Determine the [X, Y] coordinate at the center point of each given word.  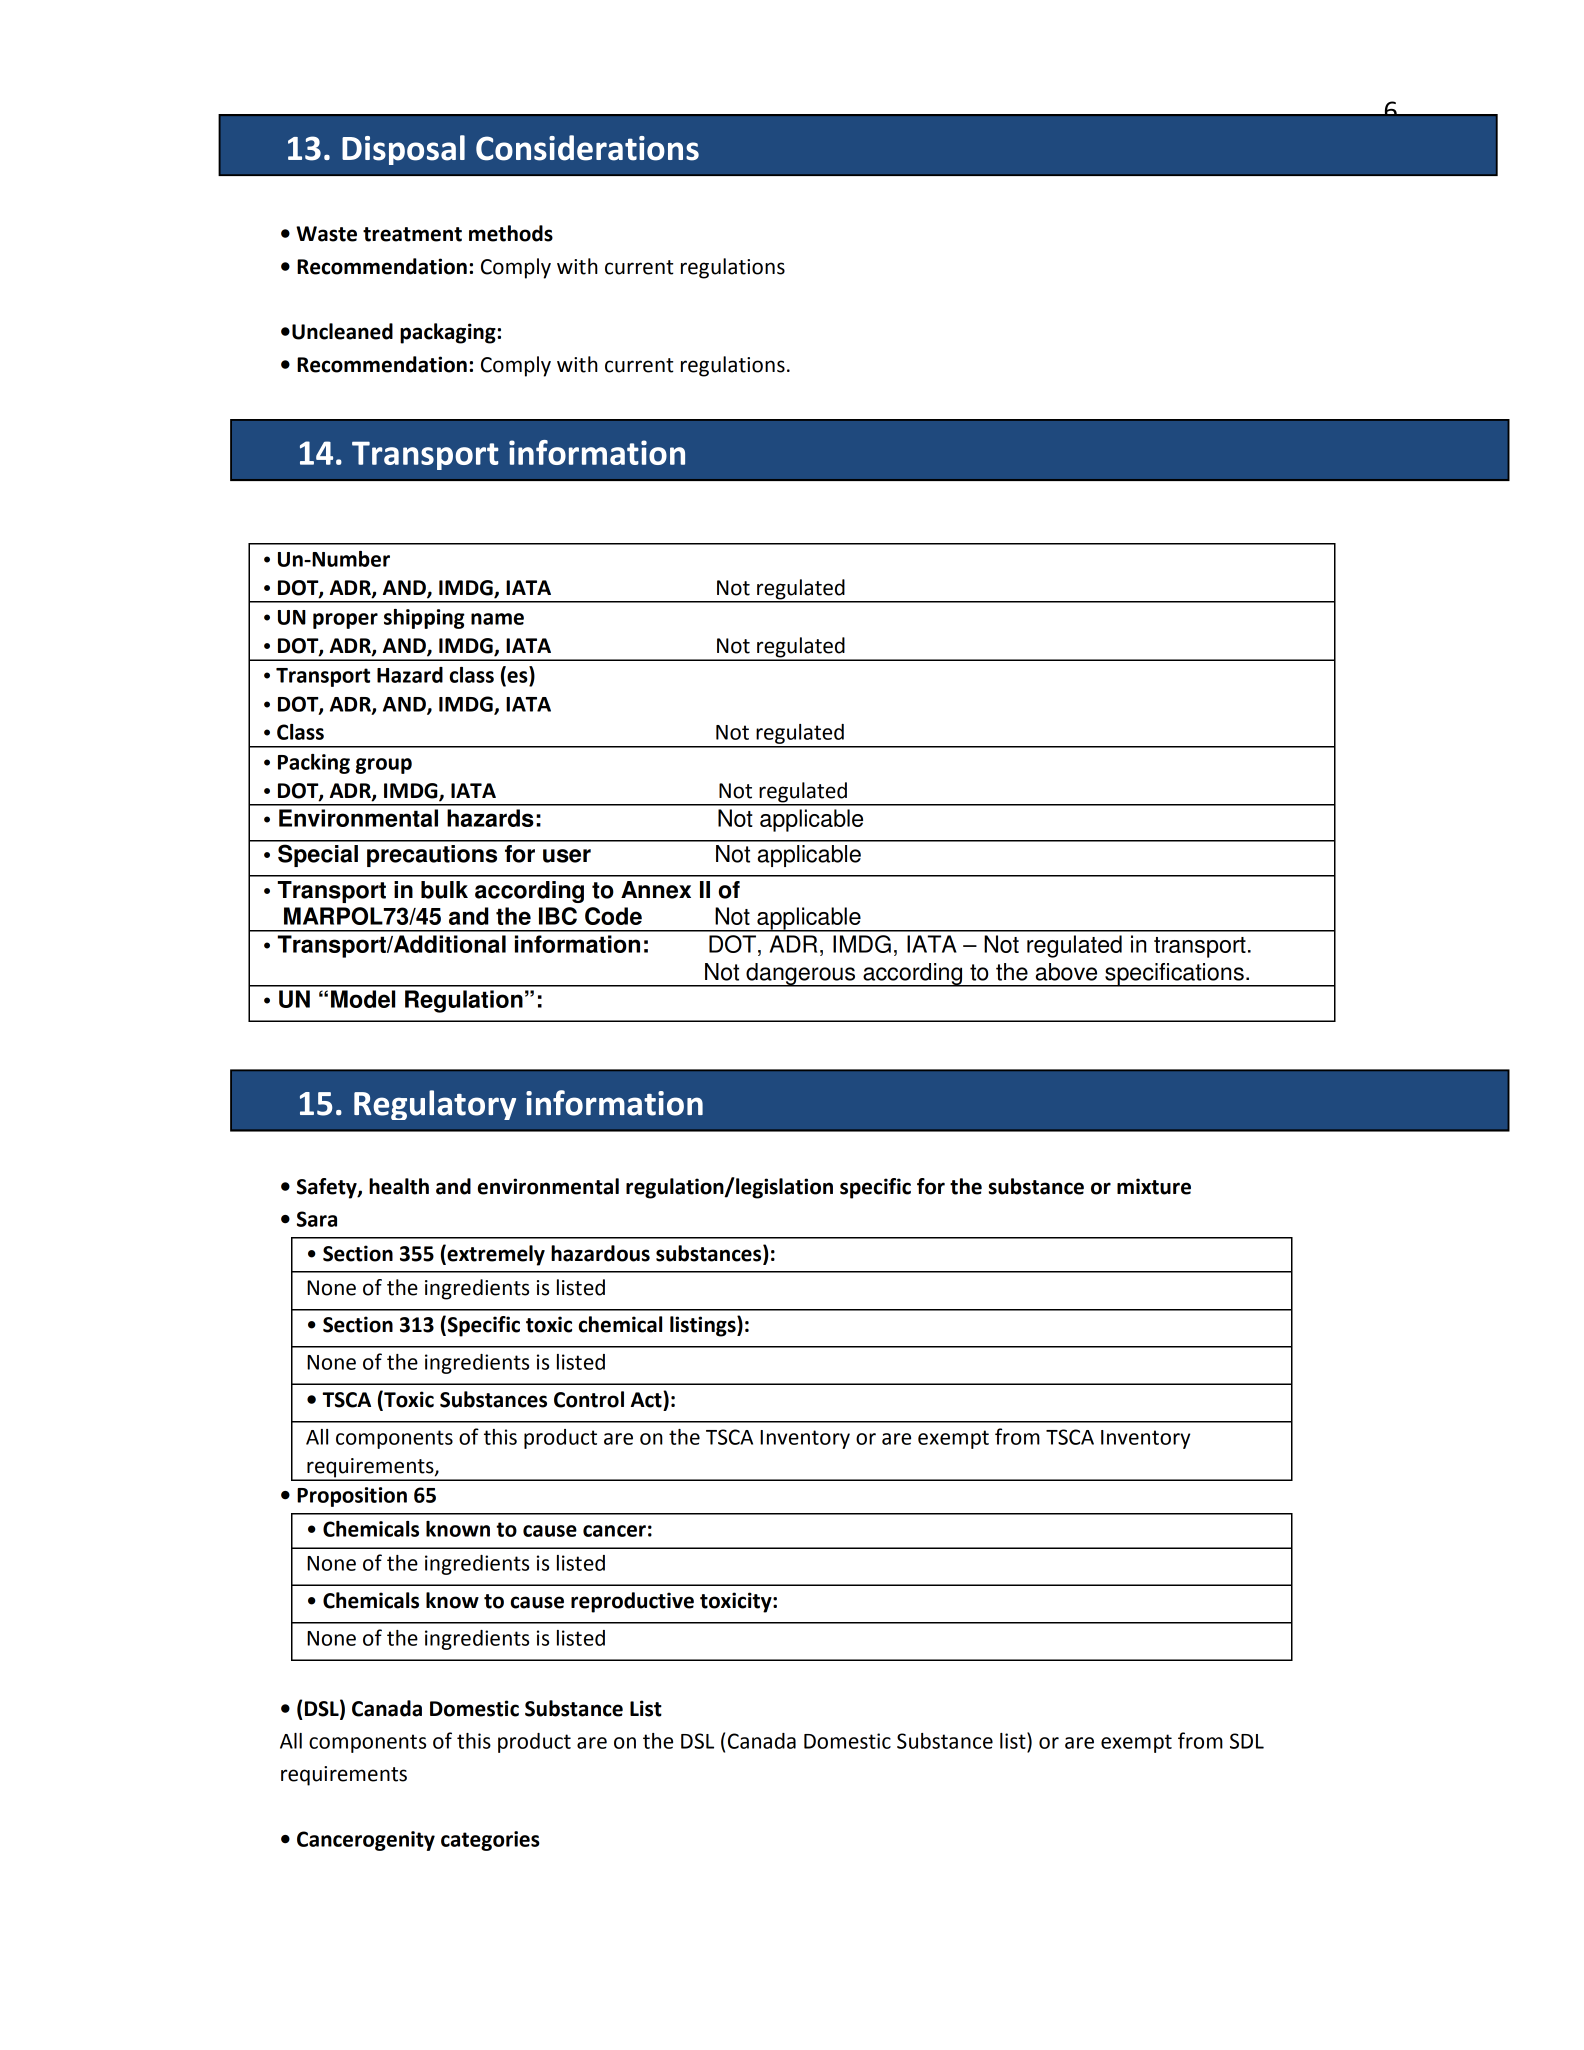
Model [363, 999]
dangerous [801, 975]
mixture [1154, 1186]
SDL [1247, 1741]
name [497, 619]
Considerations [587, 148]
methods [511, 233]
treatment [412, 234]
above [1066, 972]
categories [490, 1841]
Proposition [352, 1497]
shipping [424, 619]
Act [647, 1399]
